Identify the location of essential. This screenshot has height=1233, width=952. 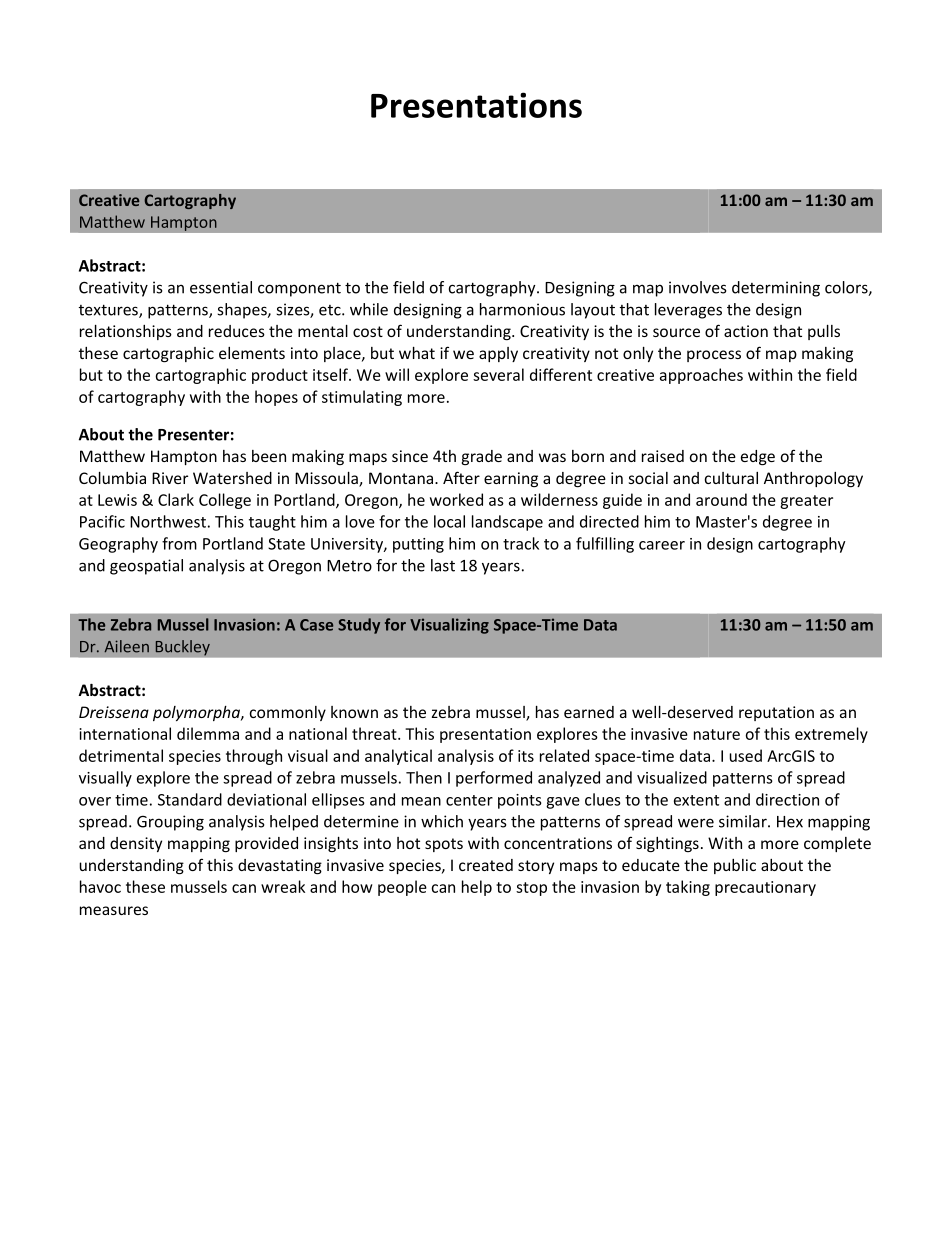
(221, 287).
